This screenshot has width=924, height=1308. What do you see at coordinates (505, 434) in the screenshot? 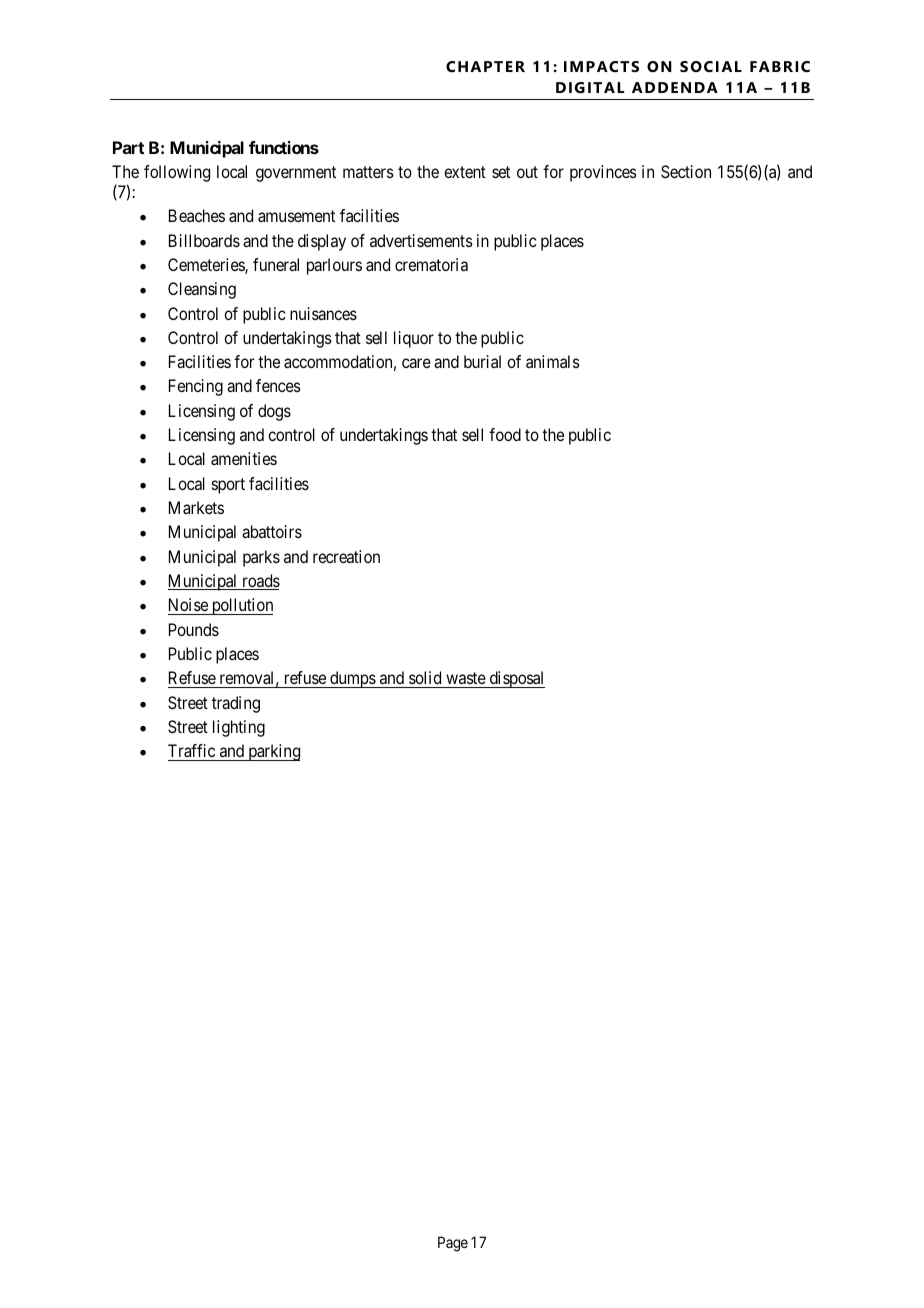
I see `food` at bounding box center [505, 434].
